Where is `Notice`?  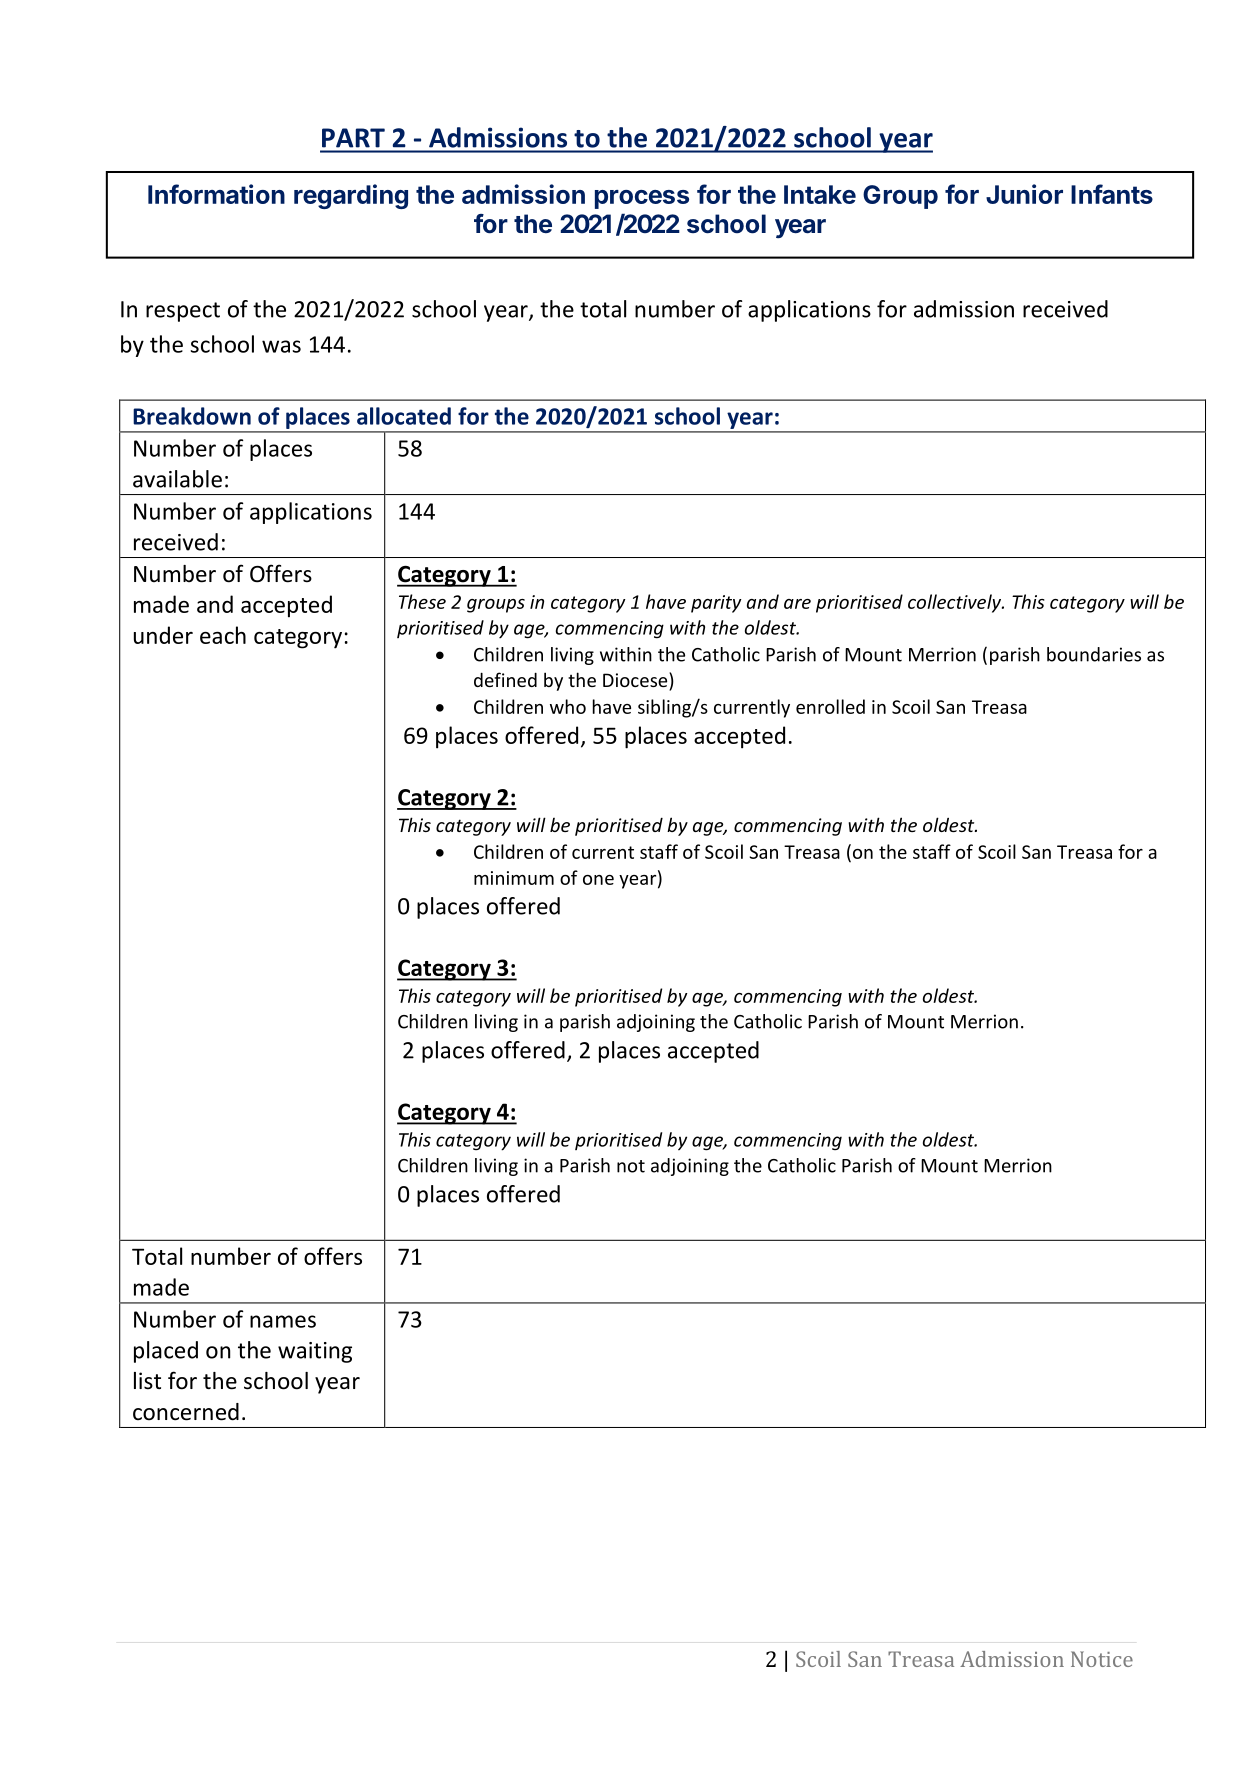
Notice is located at coordinates (1102, 1659).
